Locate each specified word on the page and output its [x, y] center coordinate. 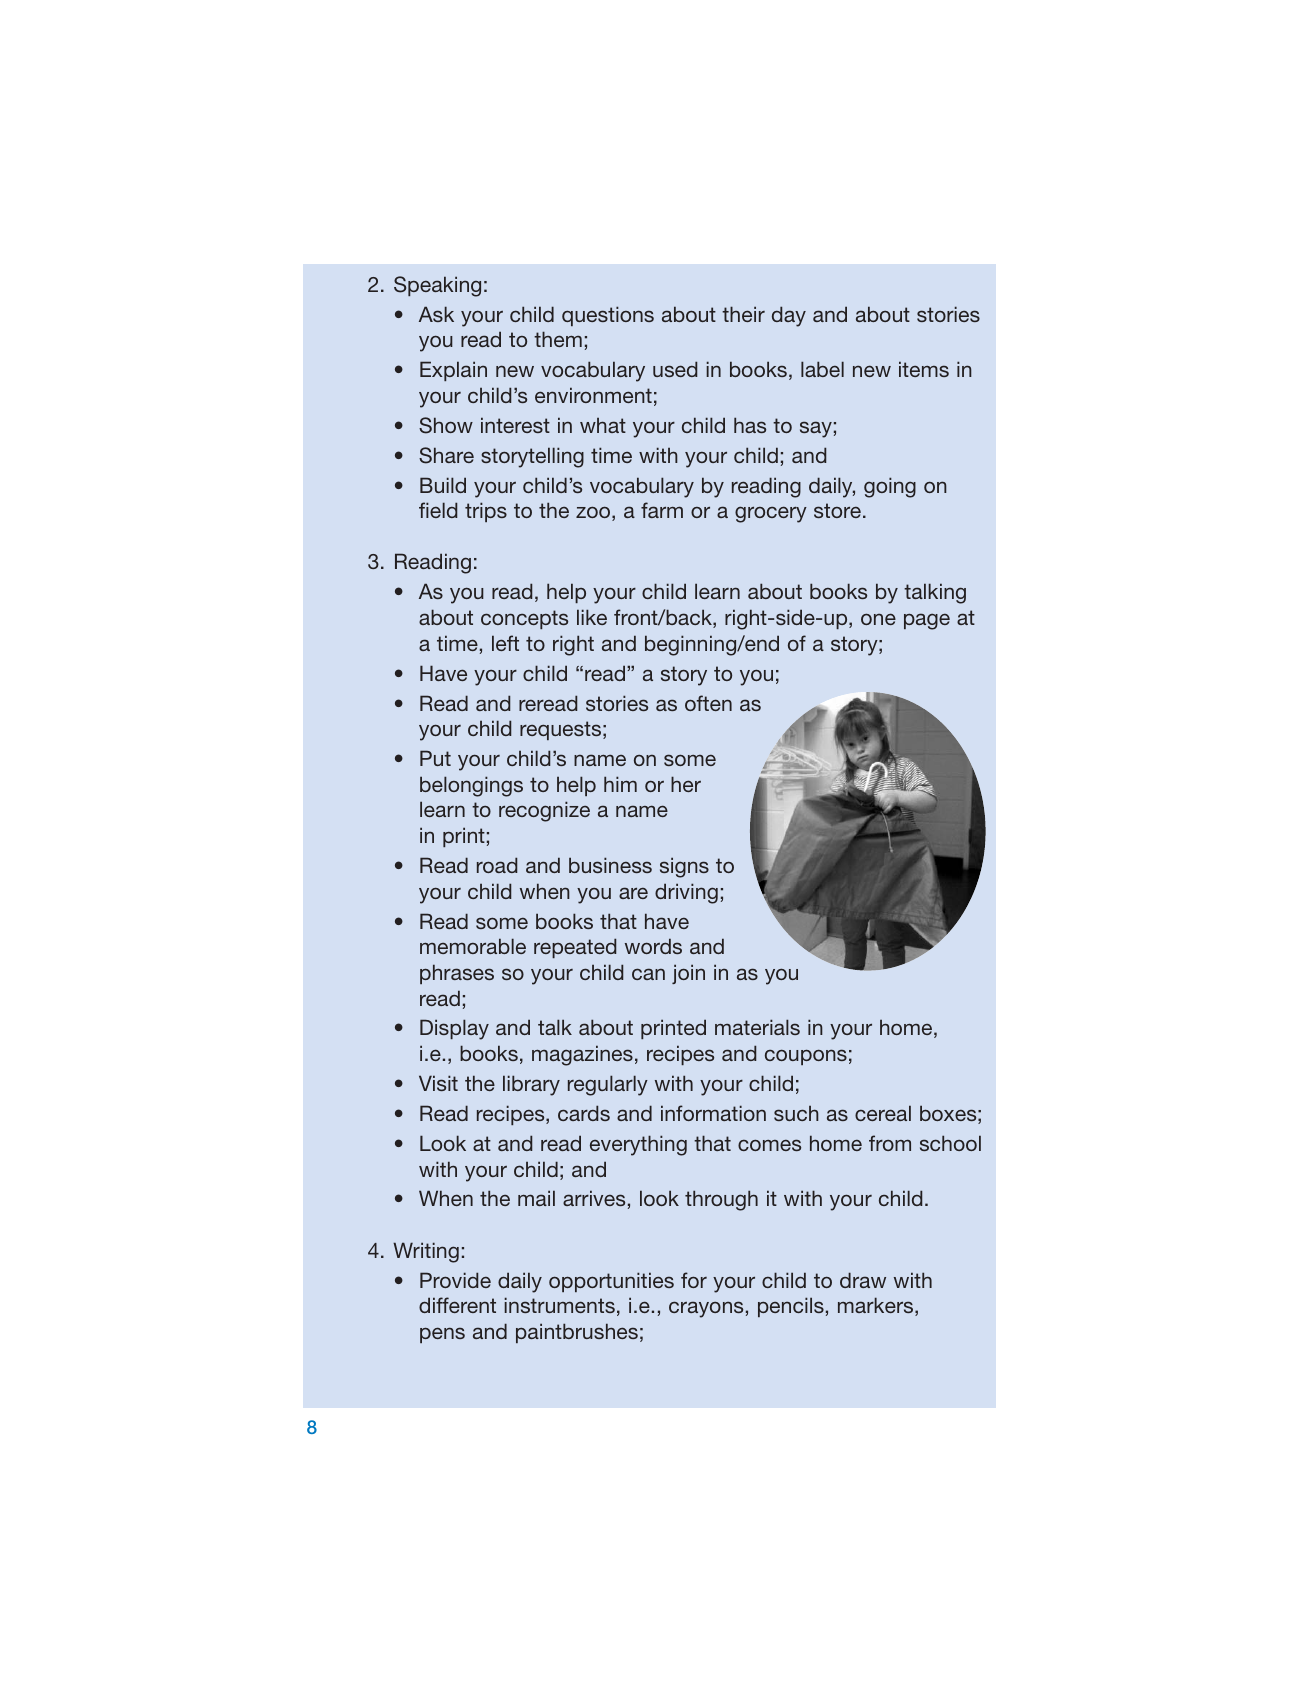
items [924, 369]
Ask [436, 314]
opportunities [611, 1282]
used [675, 369]
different [457, 1305]
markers [877, 1306]
